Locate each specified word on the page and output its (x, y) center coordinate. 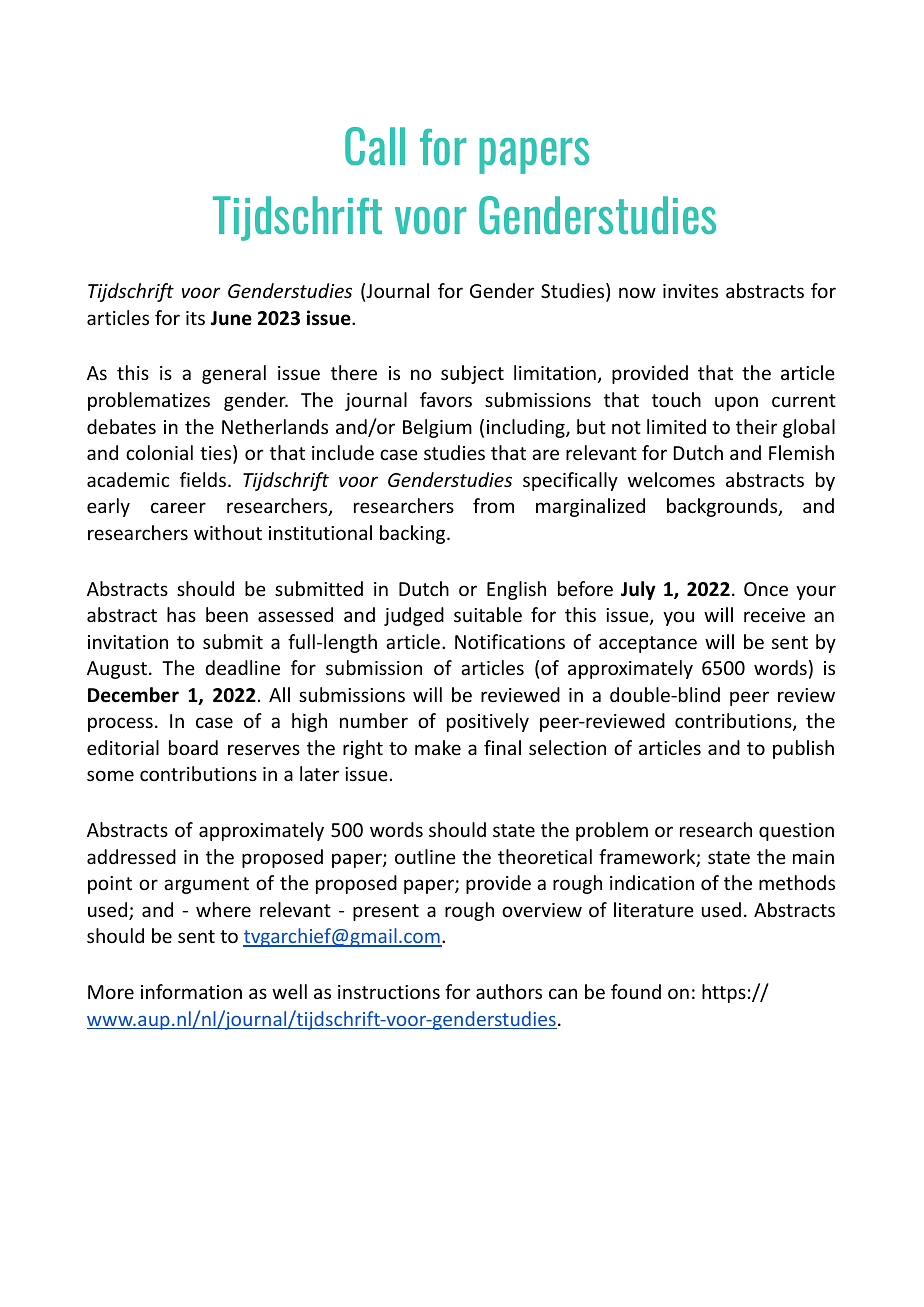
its (195, 318)
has (181, 614)
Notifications (510, 641)
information (191, 991)
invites (690, 291)
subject (472, 374)
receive (774, 615)
